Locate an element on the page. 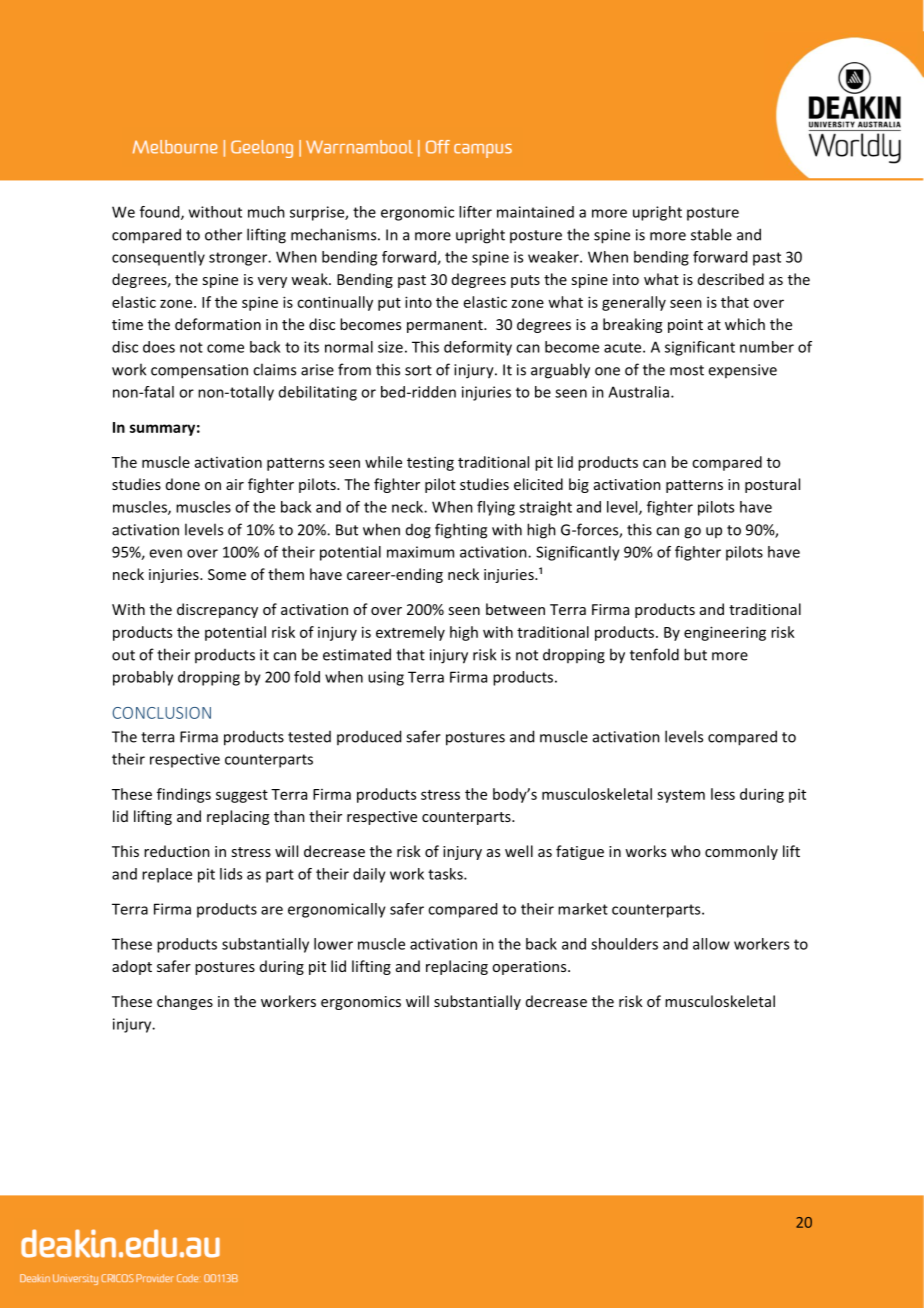  engineering is located at coordinates (725, 633).
